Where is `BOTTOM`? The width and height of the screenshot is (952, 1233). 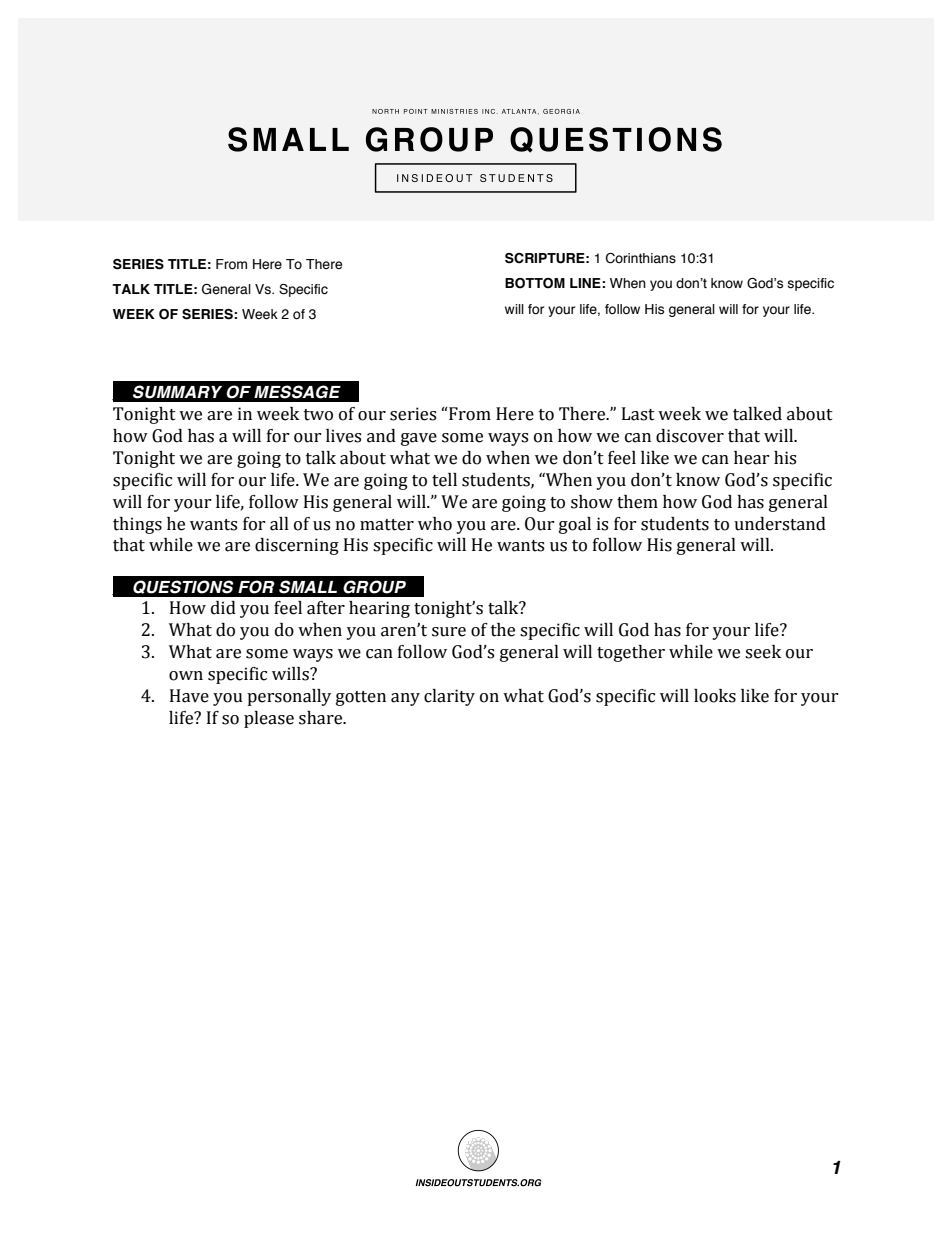
BOTTOM is located at coordinates (535, 283).
